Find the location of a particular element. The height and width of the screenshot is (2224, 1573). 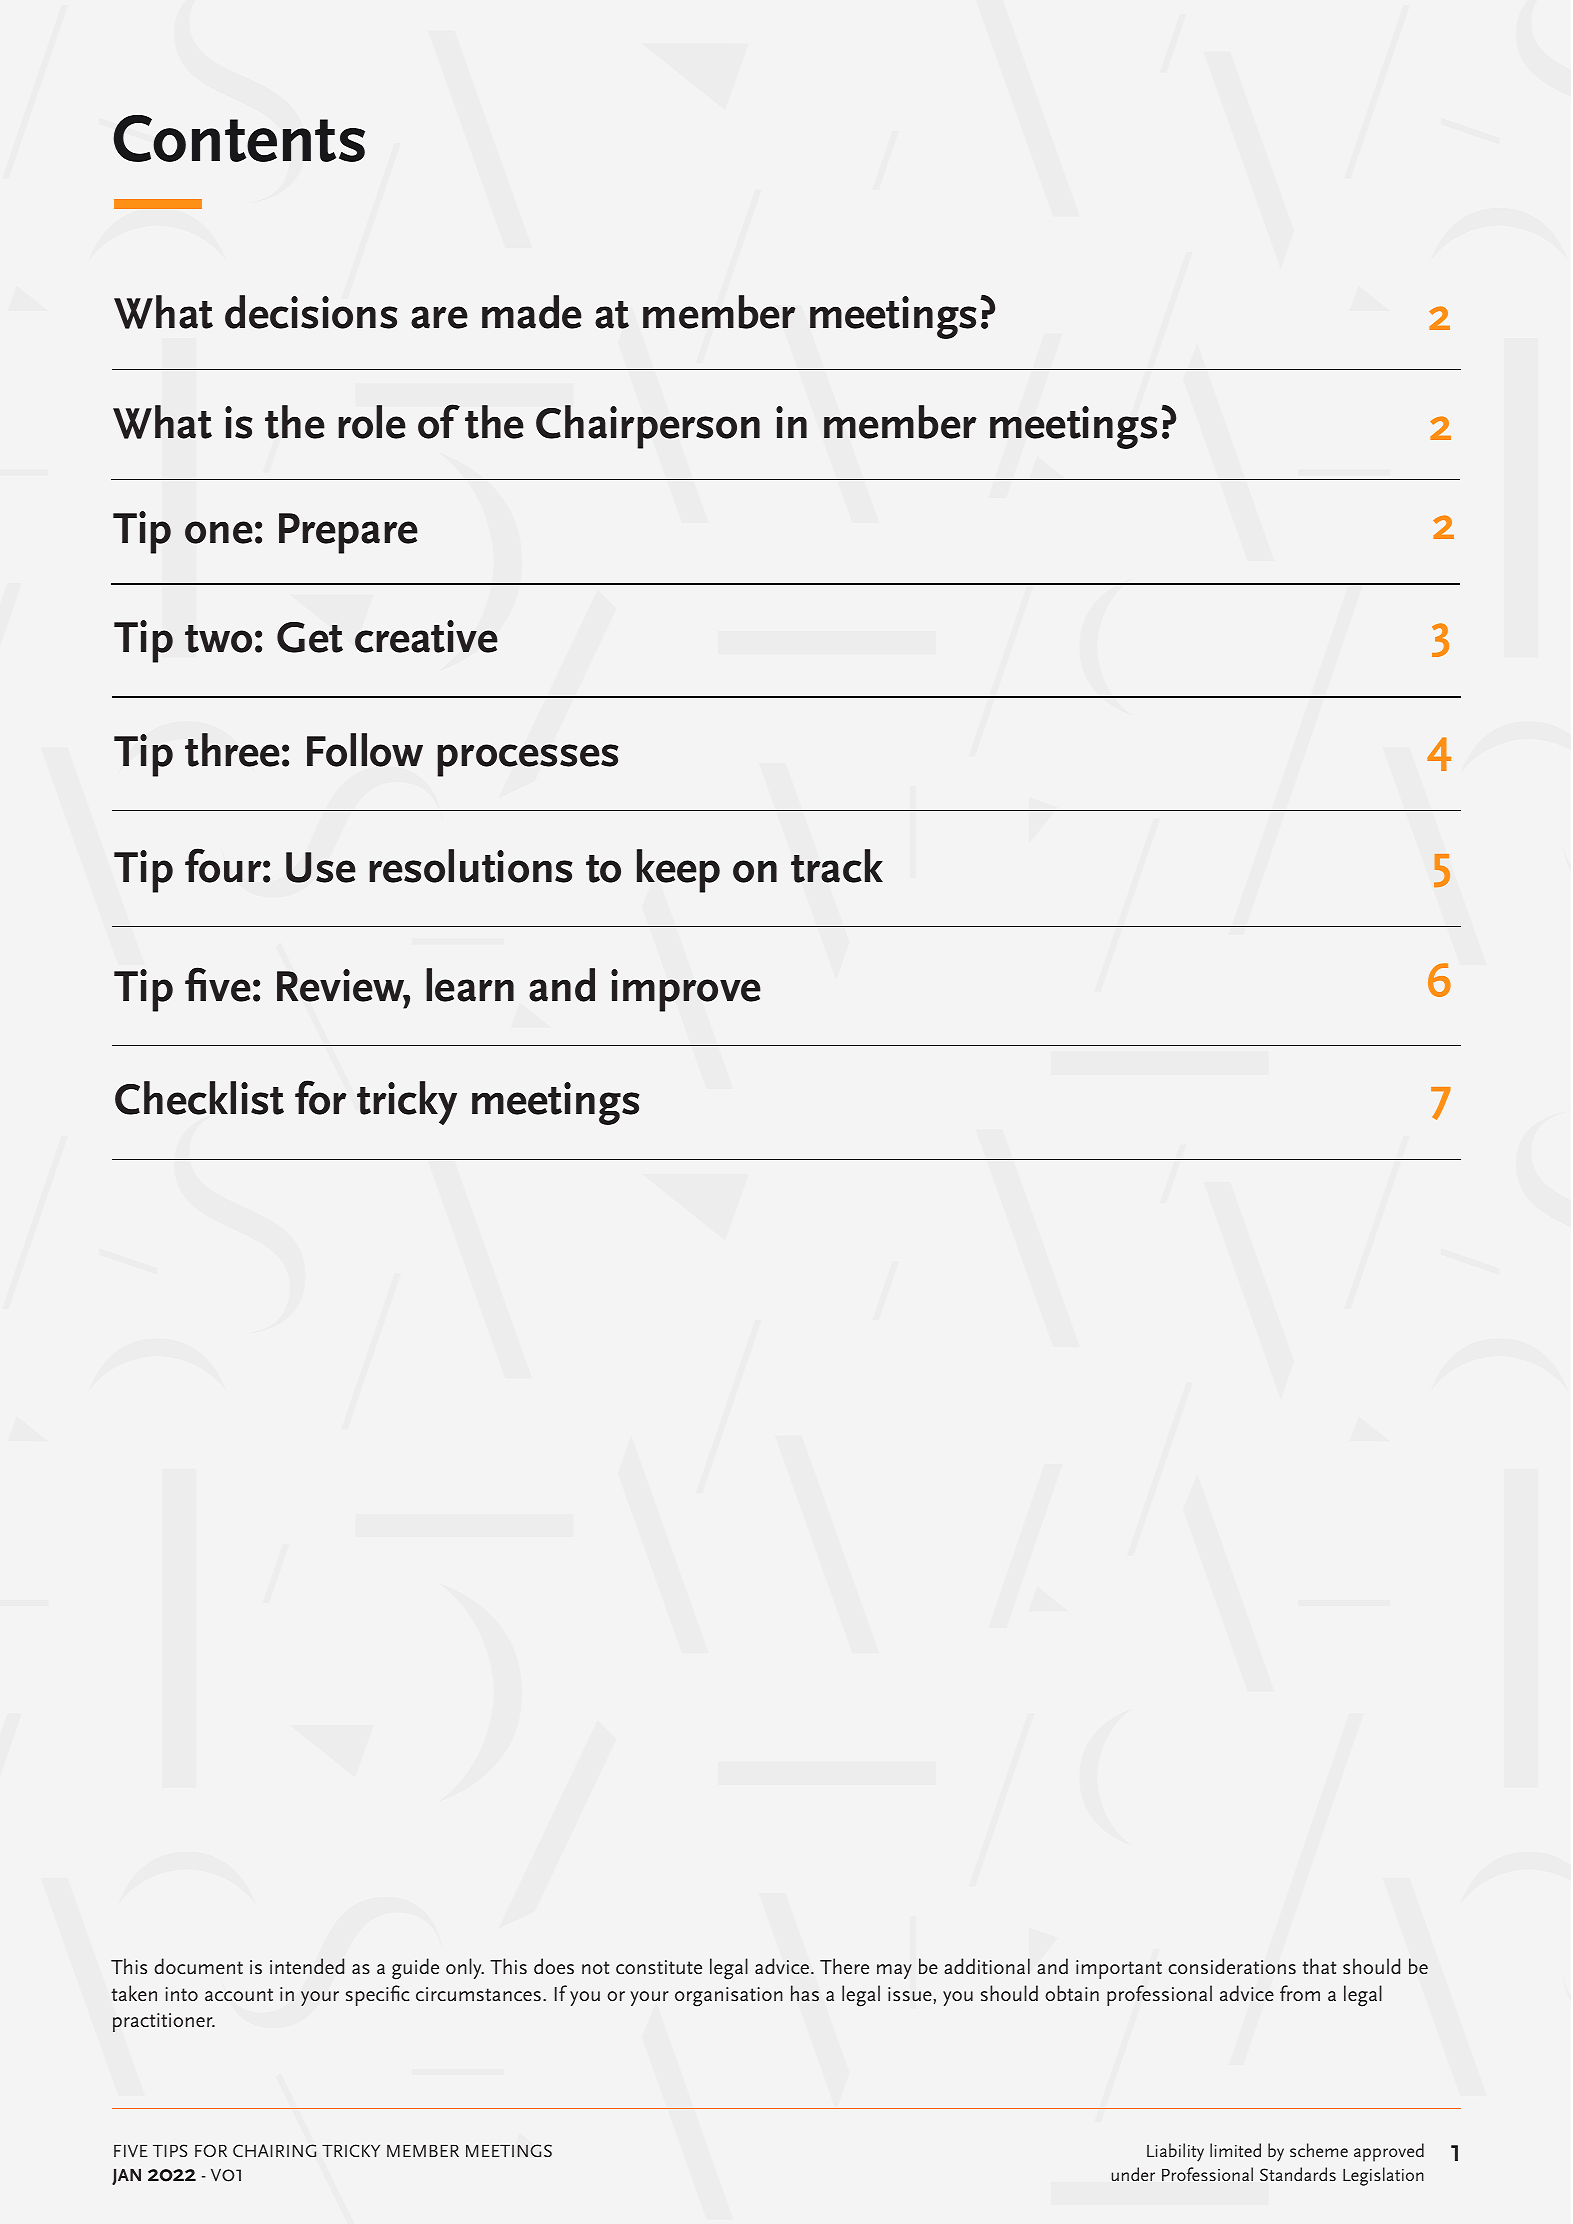

made is located at coordinates (532, 312).
